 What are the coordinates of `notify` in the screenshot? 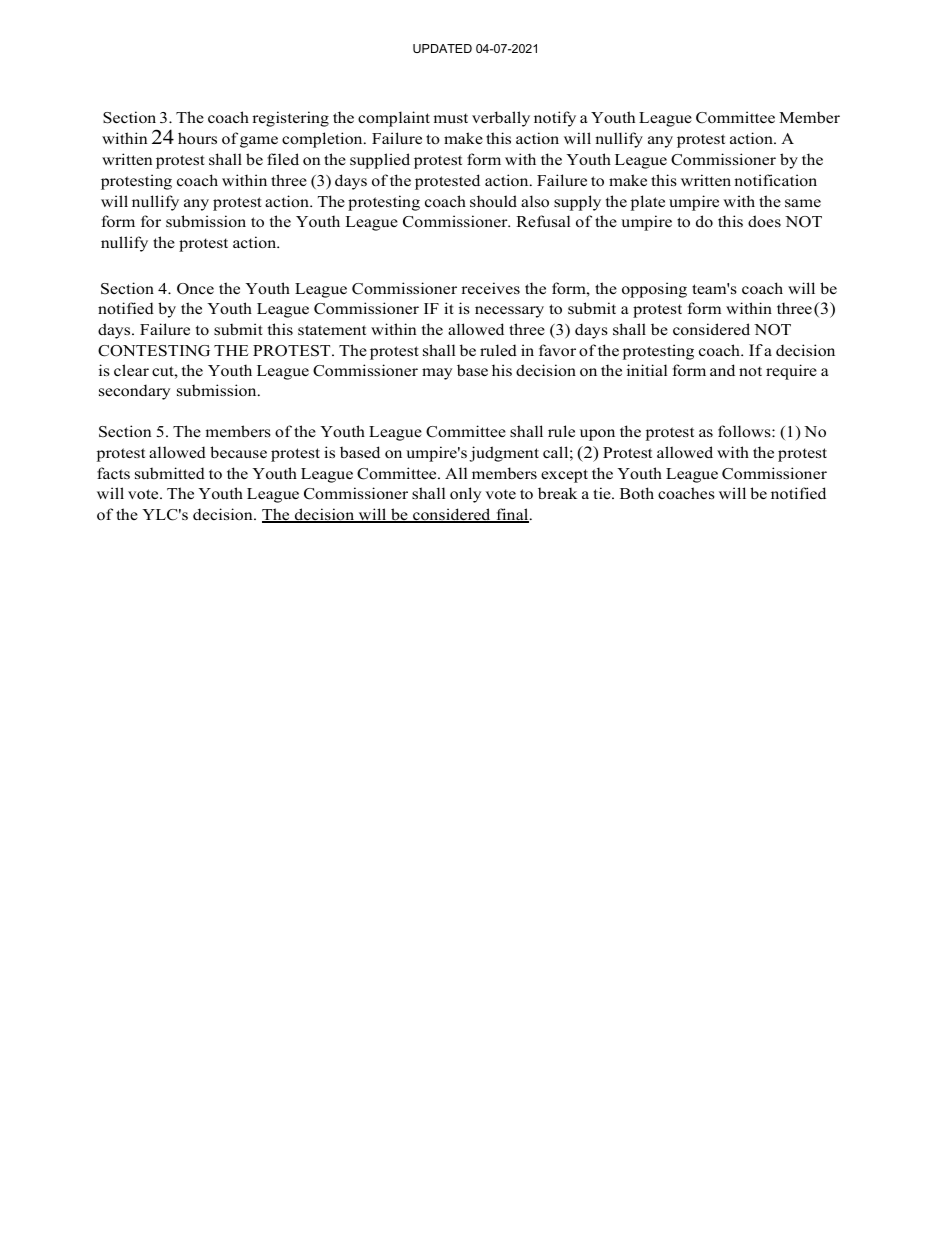 It's located at (555, 119).
